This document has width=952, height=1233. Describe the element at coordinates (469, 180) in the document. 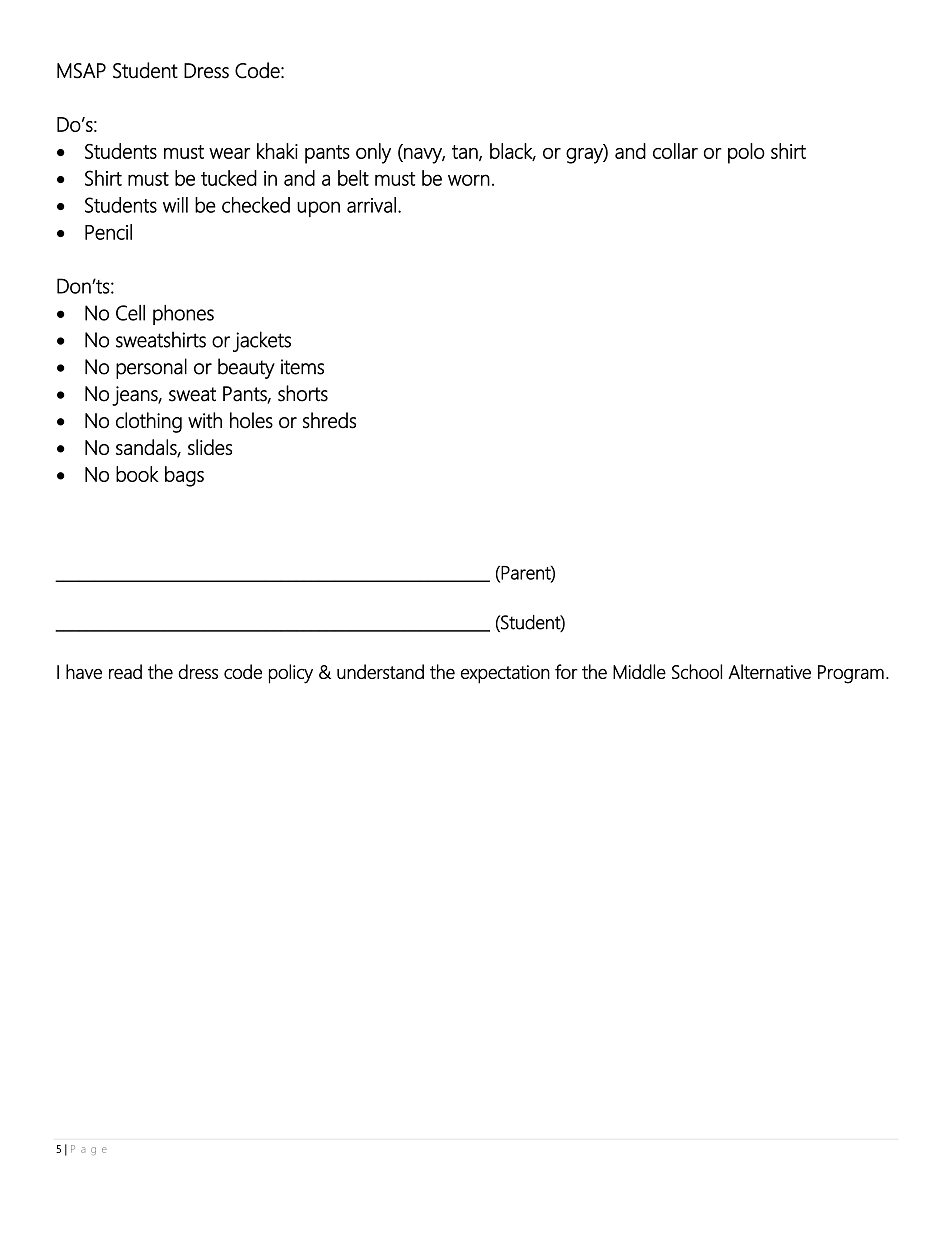

I see `worn` at that location.
